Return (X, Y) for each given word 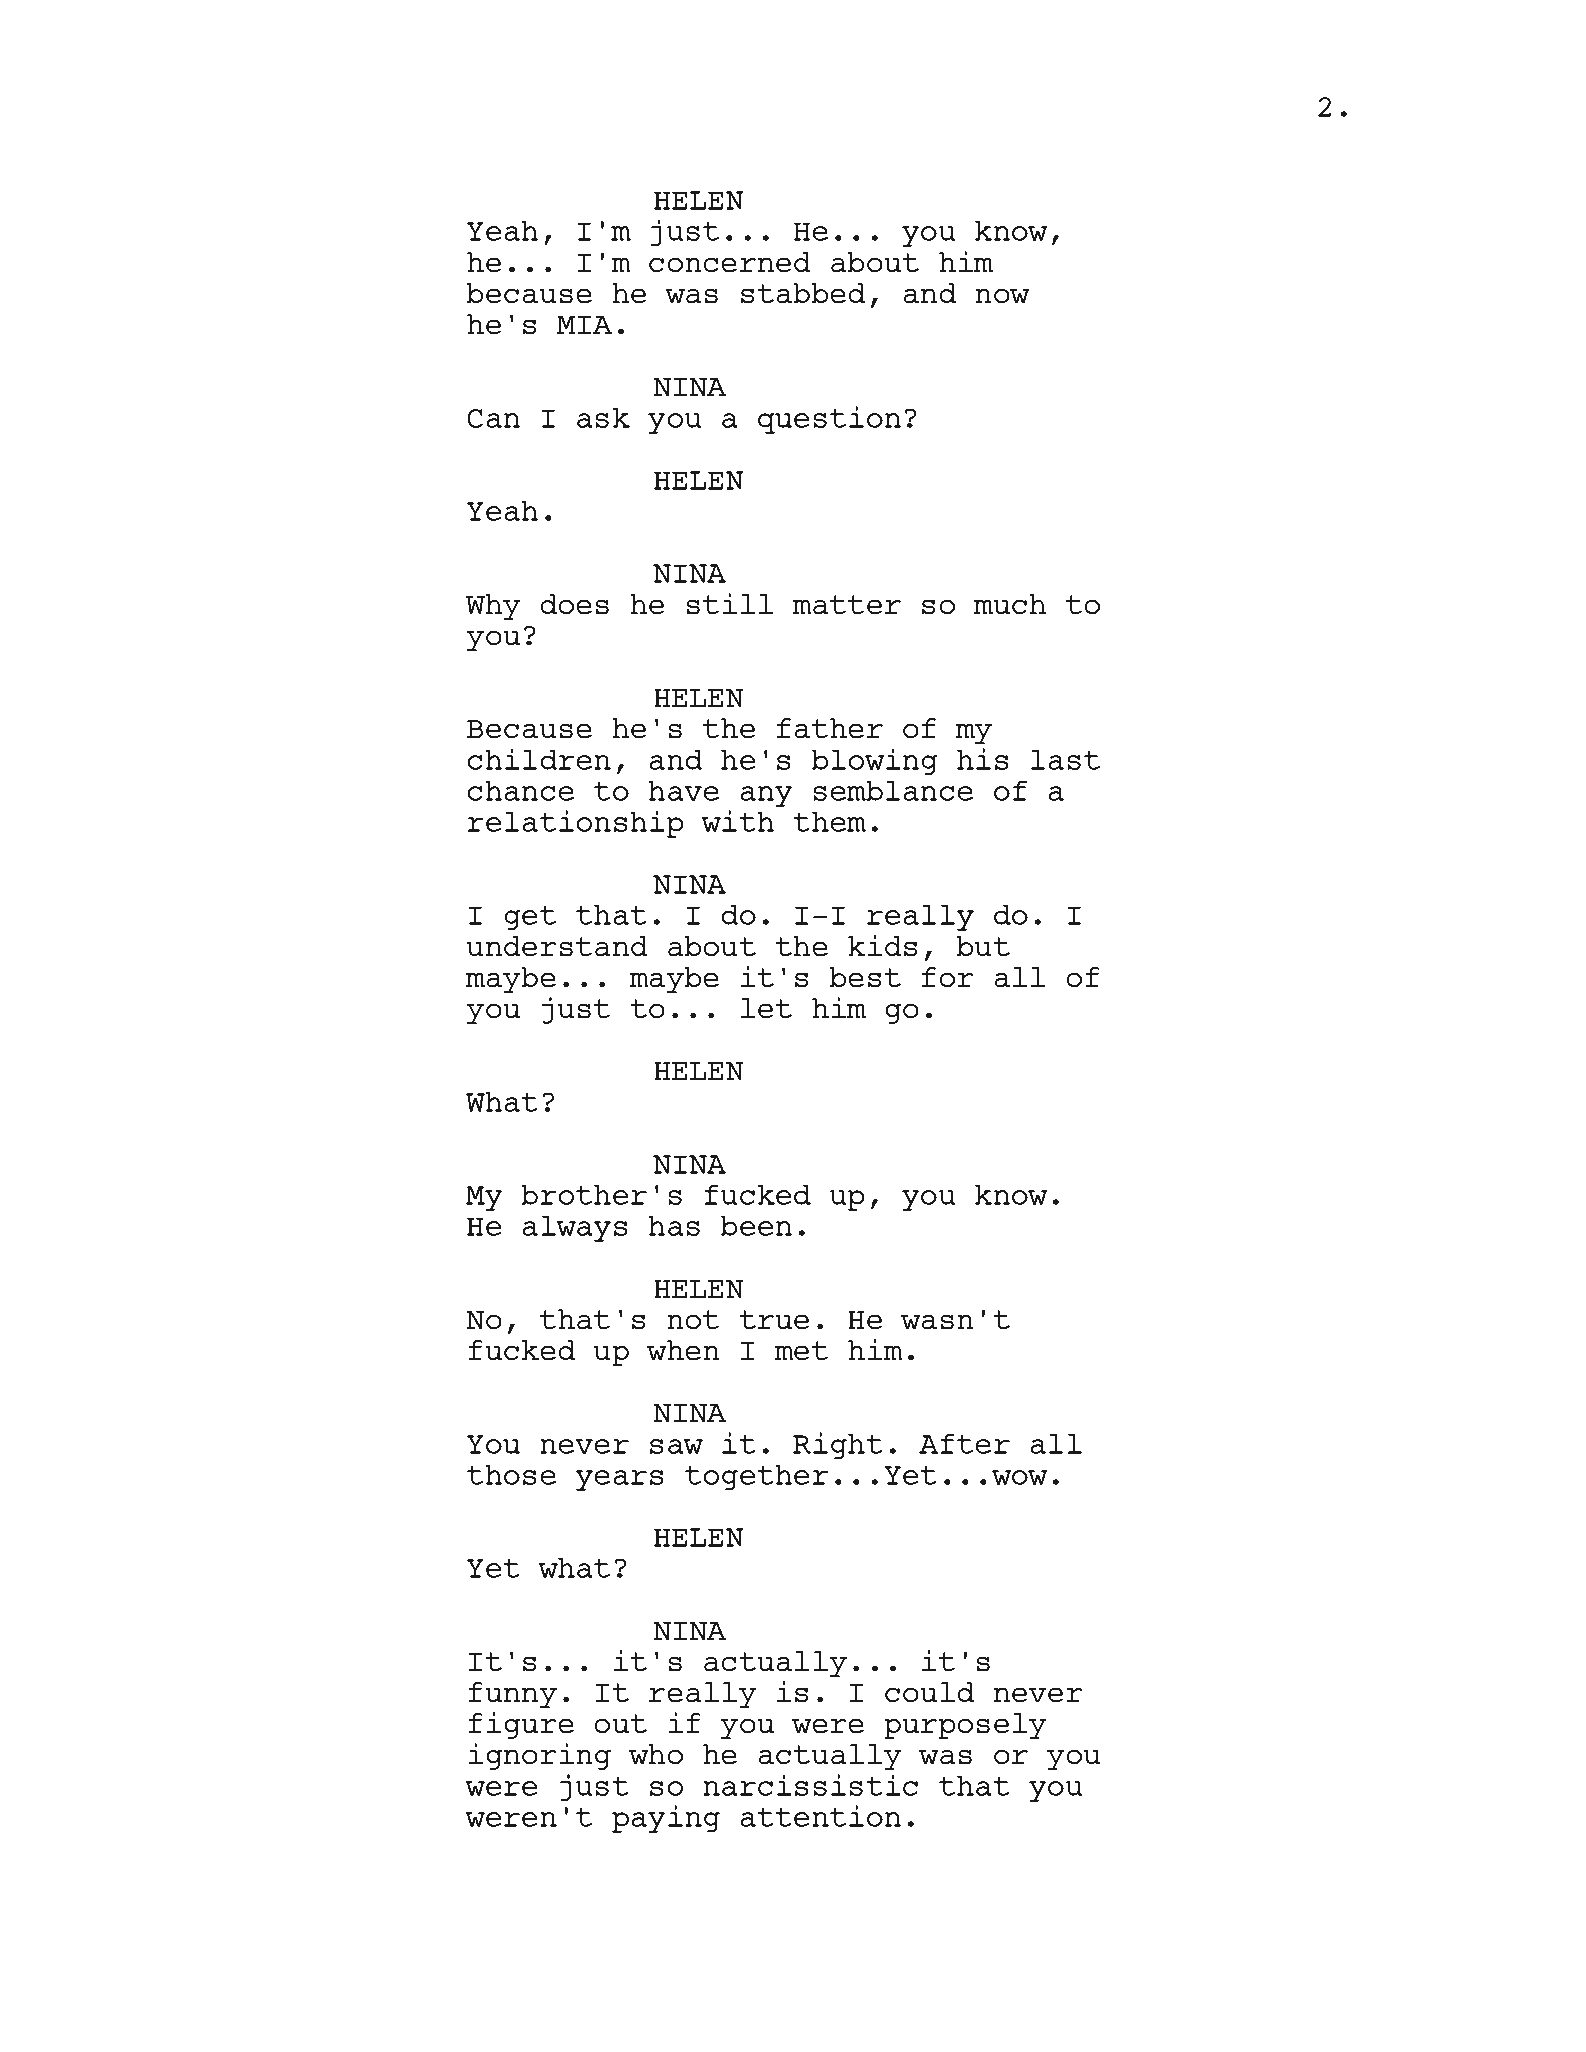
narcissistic (810, 1785)
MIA (584, 325)
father (830, 728)
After (964, 1443)
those (511, 1474)
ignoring (539, 1756)
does (574, 604)
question (829, 420)
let (766, 1008)
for (947, 977)
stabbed (803, 293)
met (801, 1351)
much (1010, 604)
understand (557, 946)
